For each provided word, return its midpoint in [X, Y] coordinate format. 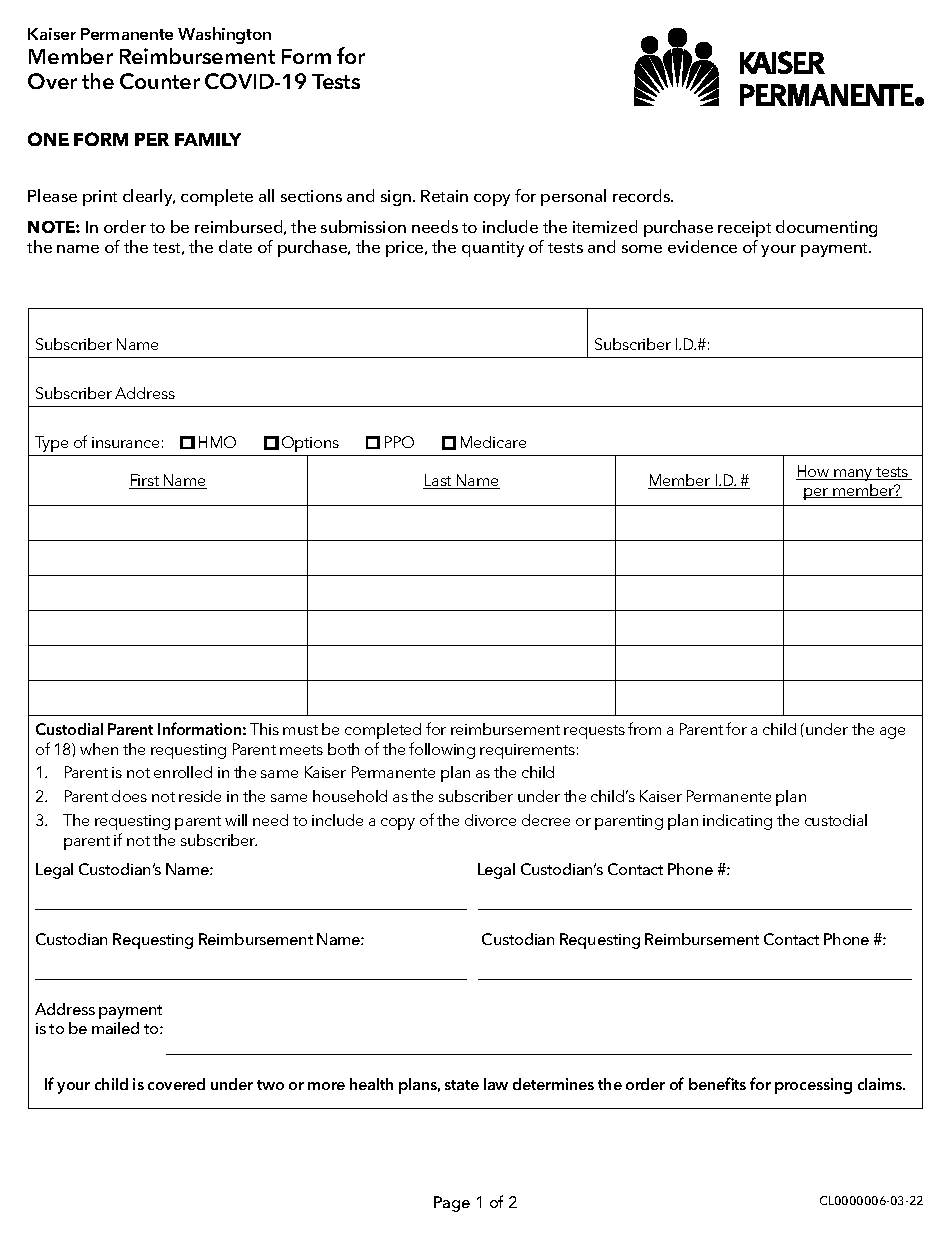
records [643, 195]
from [644, 728]
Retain [444, 196]
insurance [125, 442]
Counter [160, 81]
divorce [490, 820]
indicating [737, 822]
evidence [702, 246]
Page [452, 1204]
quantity [493, 249]
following [442, 750]
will [236, 820]
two [270, 1085]
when [99, 749]
